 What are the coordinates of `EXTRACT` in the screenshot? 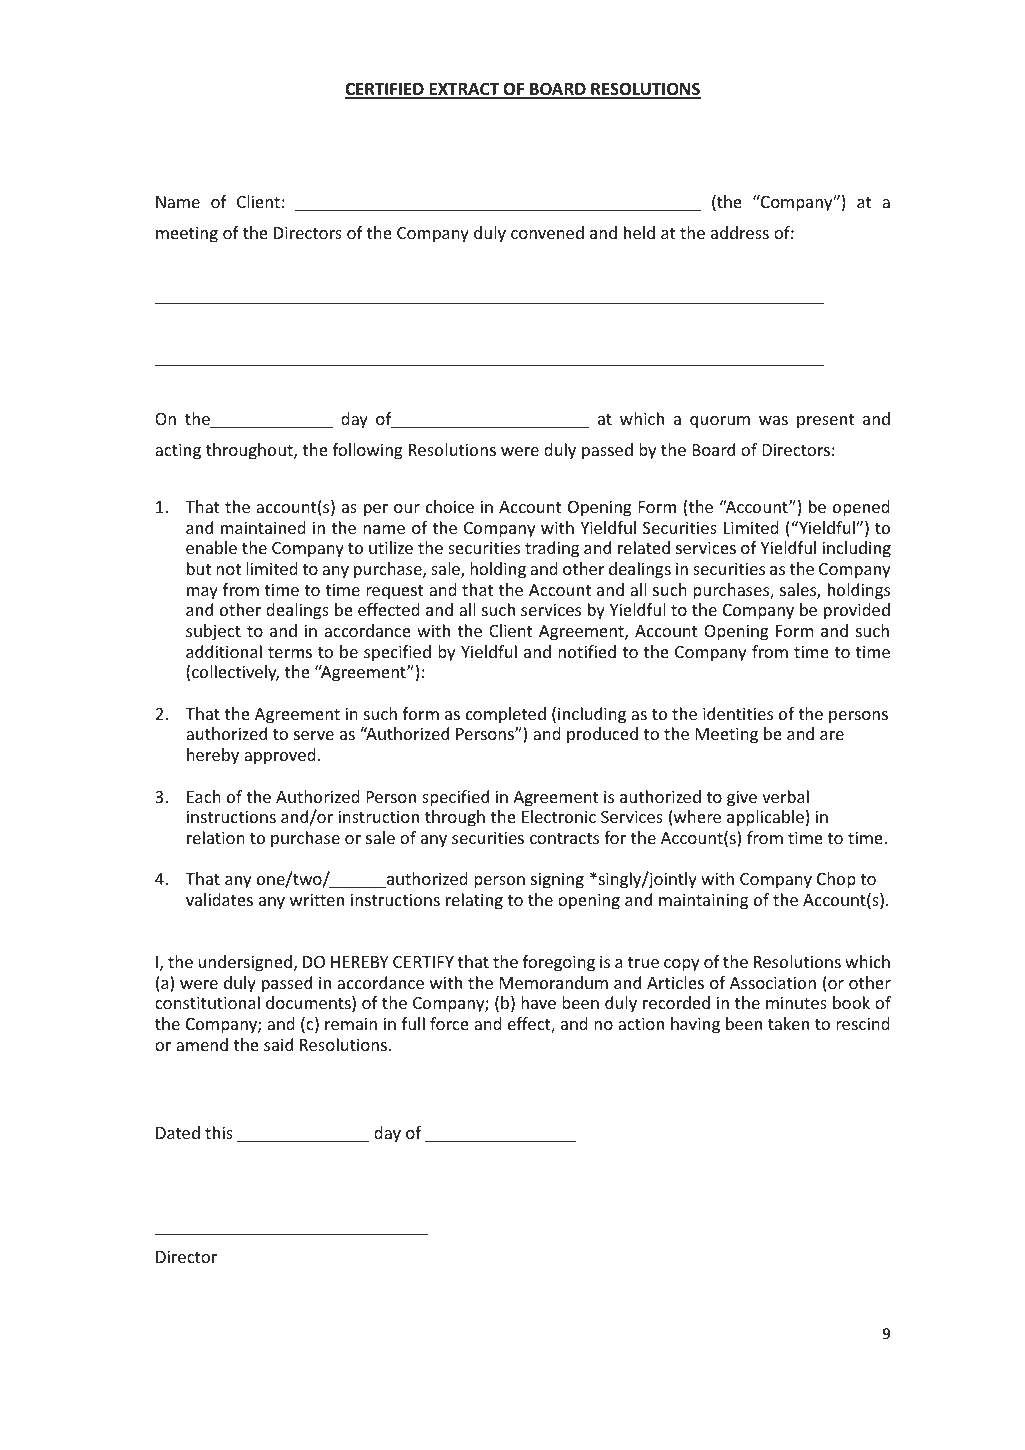 It's located at (464, 90).
